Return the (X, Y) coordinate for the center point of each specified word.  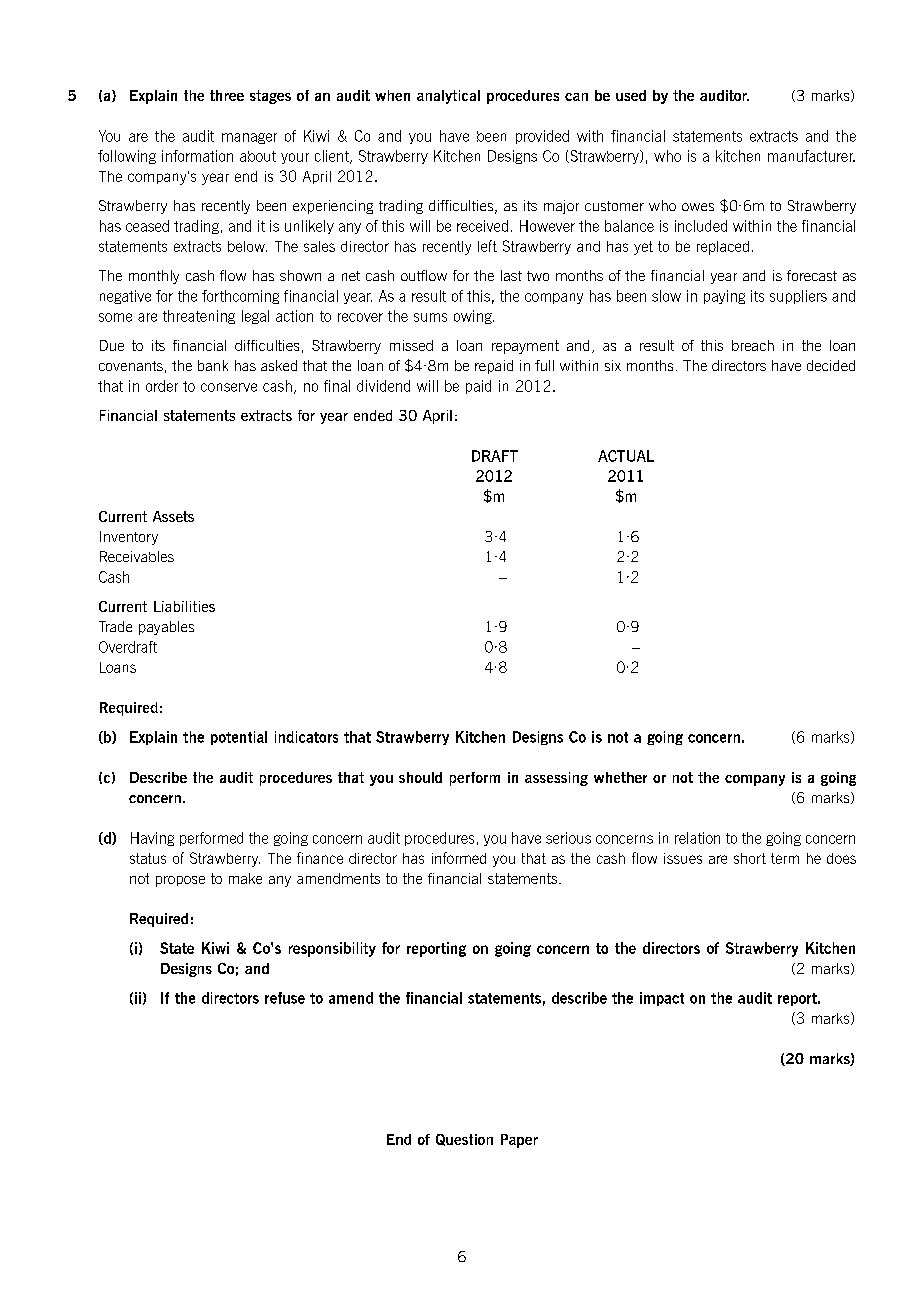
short (750, 858)
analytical (448, 97)
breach (753, 345)
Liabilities (184, 606)
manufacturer (811, 156)
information (197, 156)
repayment (525, 347)
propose (180, 881)
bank (213, 365)
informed (459, 858)
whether (620, 777)
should (420, 777)
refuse (285, 998)
